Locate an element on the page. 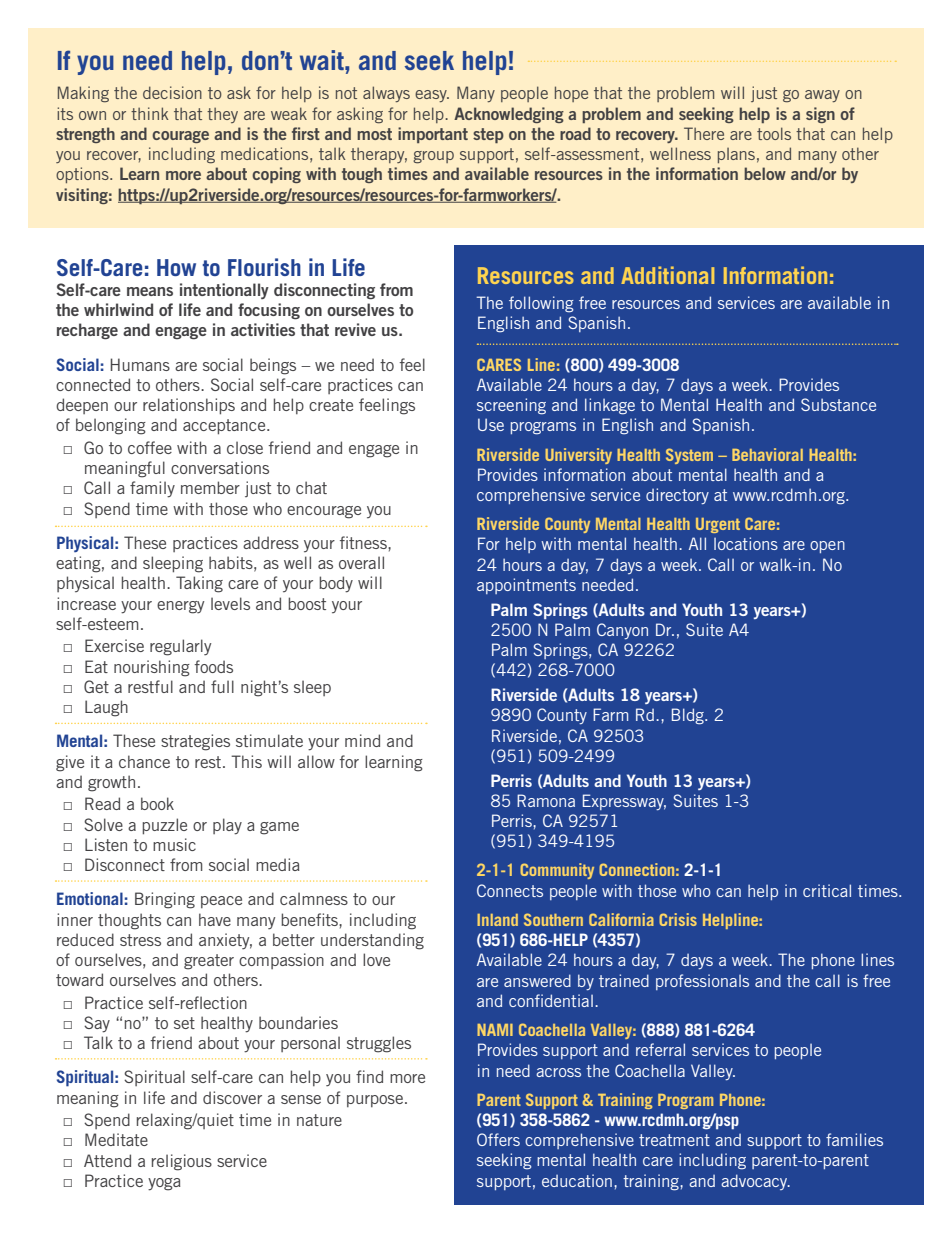 Image resolution: width=952 pixels, height=1233 pixels. religious is located at coordinates (182, 1162).
